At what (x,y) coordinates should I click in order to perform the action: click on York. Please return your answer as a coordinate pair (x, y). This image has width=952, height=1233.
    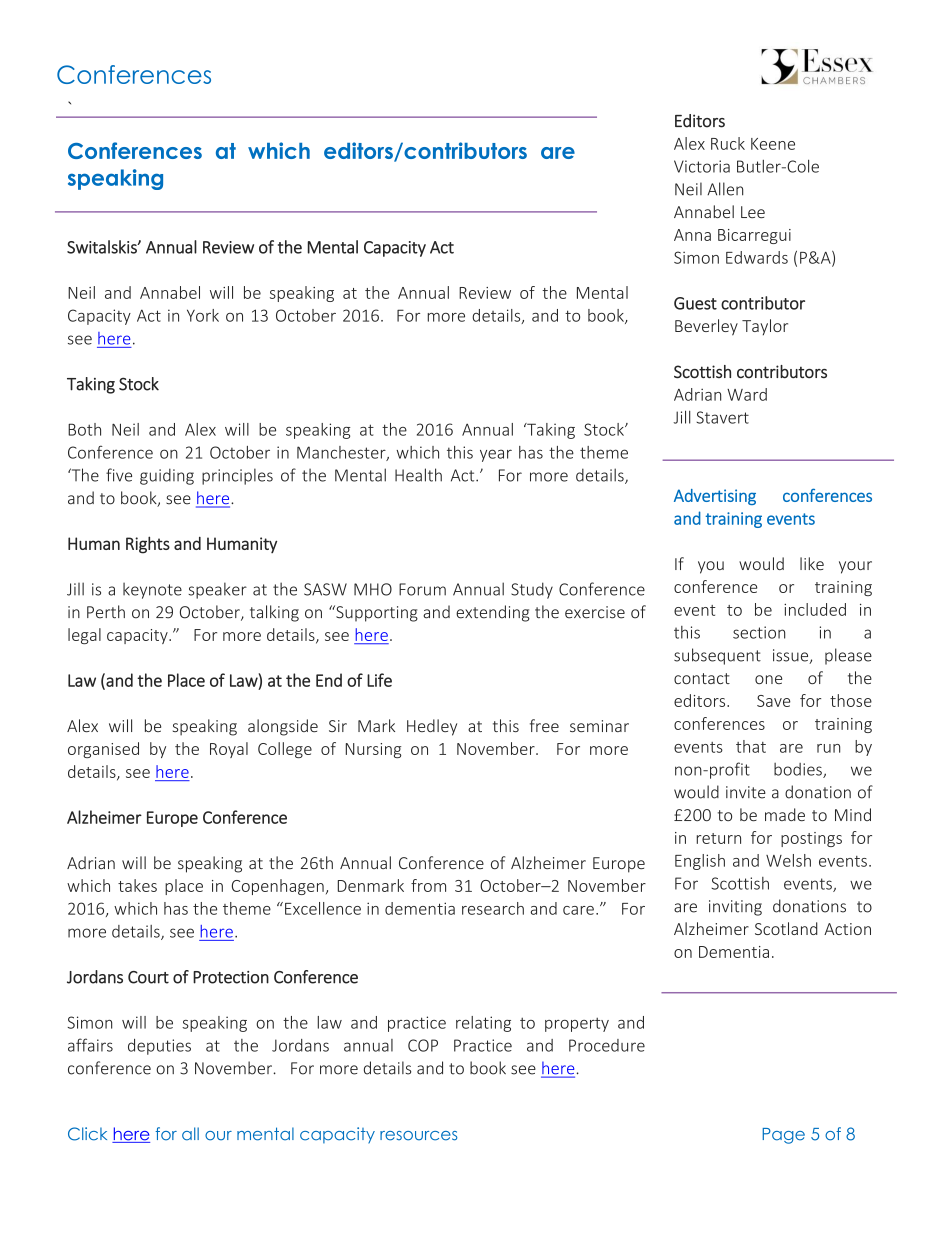
    Looking at the image, I should click on (203, 315).
